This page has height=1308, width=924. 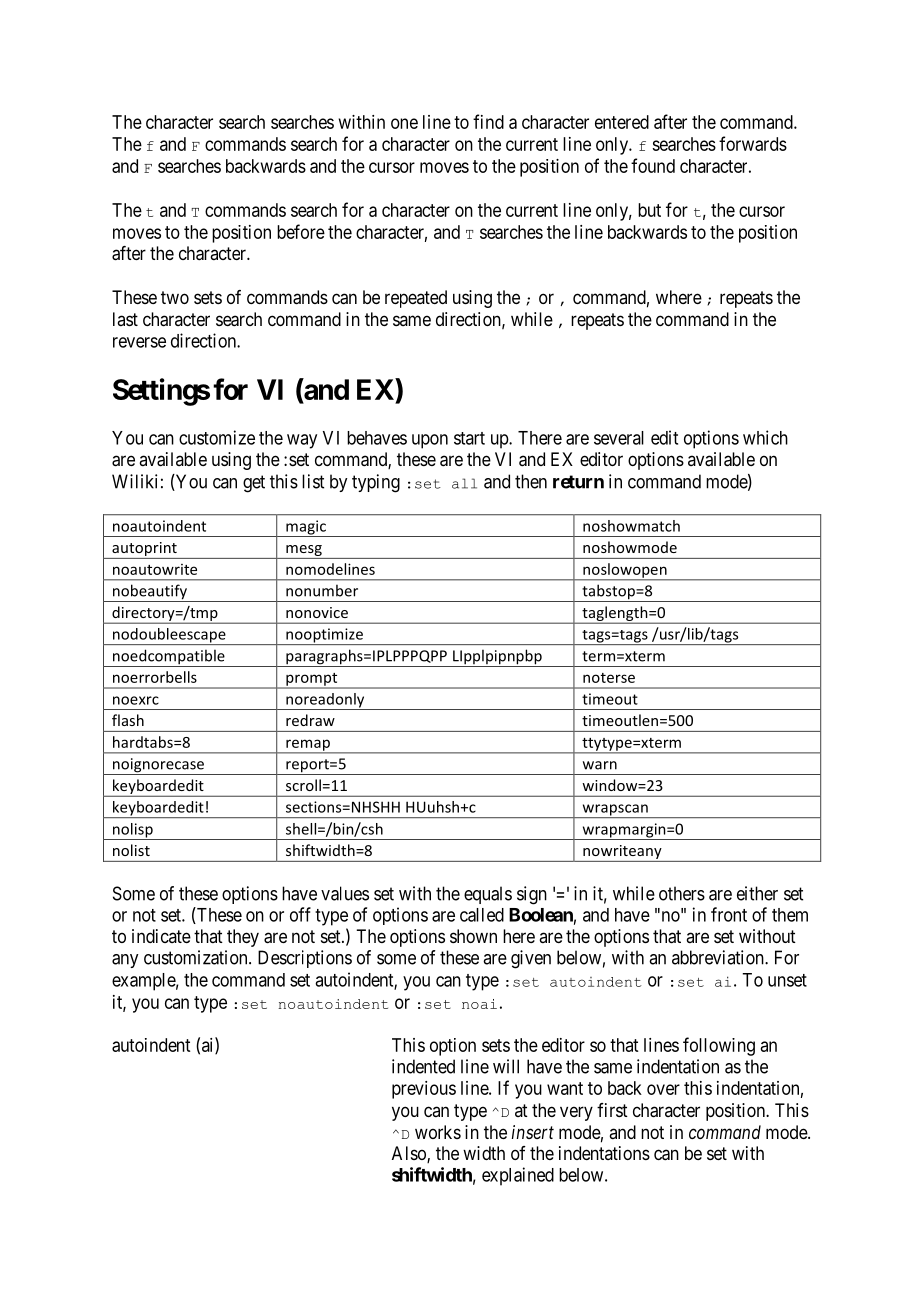 I want to click on warn, so click(x=600, y=765).
